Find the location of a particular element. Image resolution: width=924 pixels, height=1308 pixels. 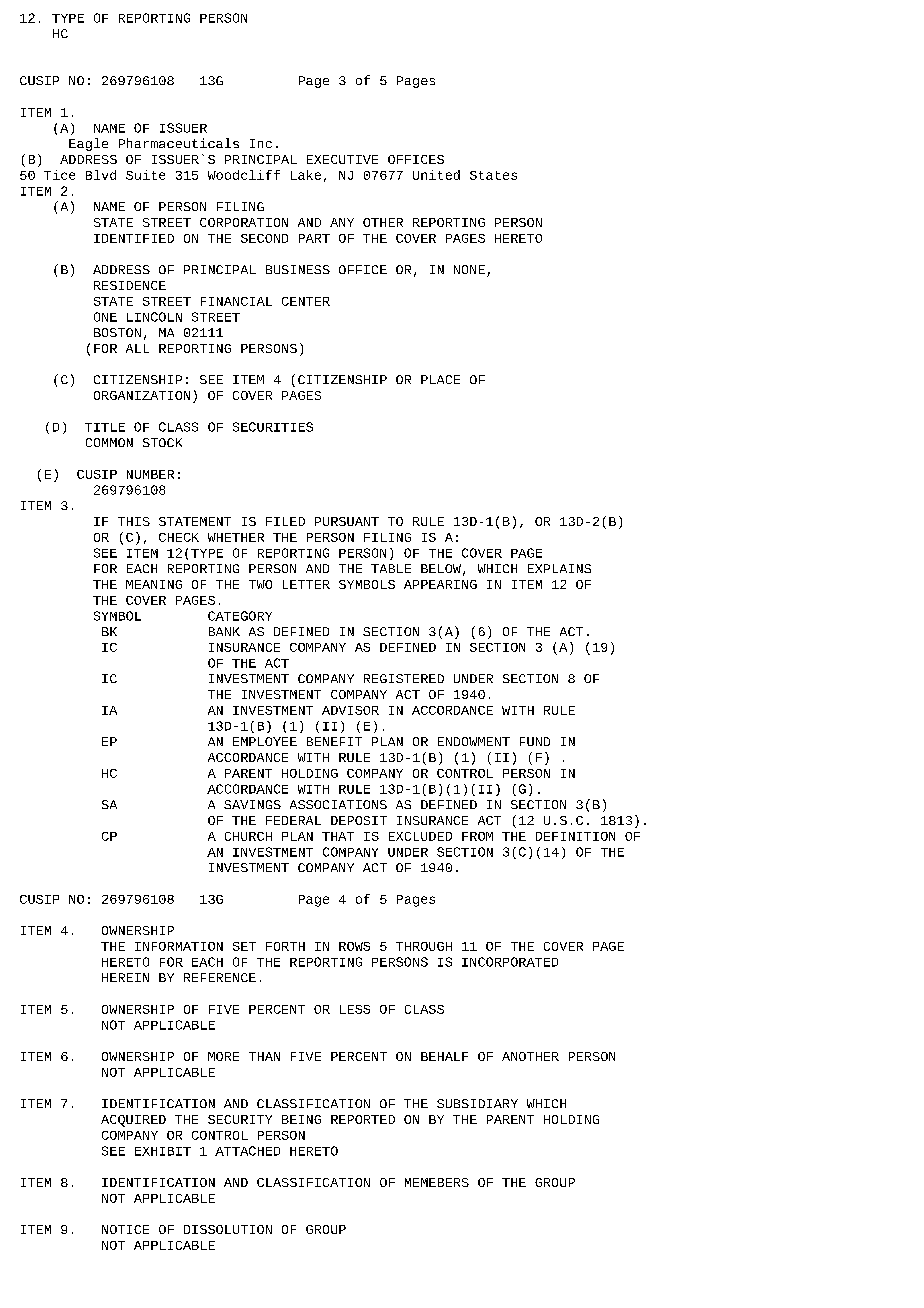

ADVISOR is located at coordinates (350, 710).
